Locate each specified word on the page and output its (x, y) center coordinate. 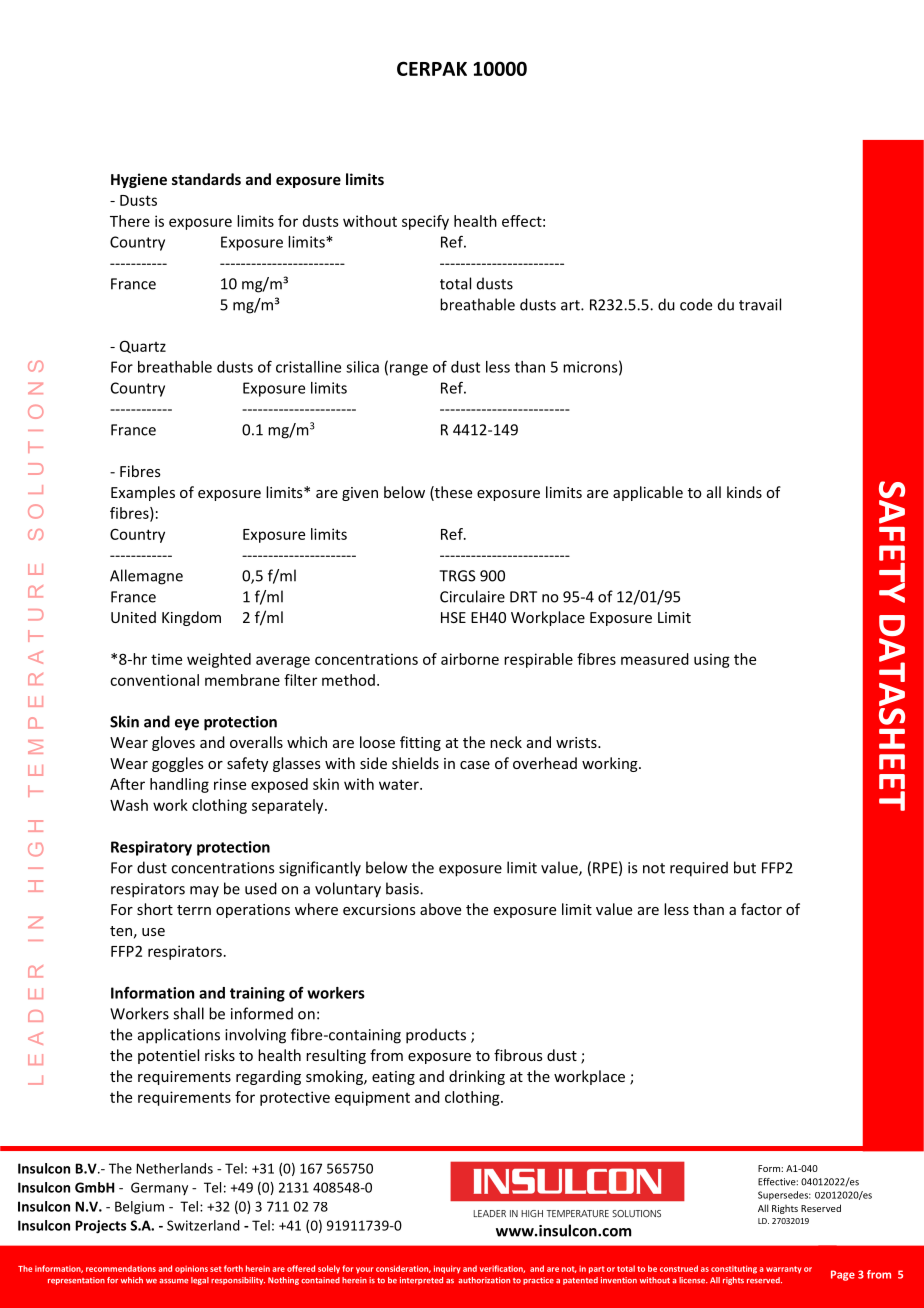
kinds (744, 492)
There (130, 221)
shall (188, 1013)
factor (761, 909)
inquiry (447, 1269)
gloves (173, 743)
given (360, 494)
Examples (143, 493)
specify (425, 222)
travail (760, 304)
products (436, 1036)
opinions (191, 1269)
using (712, 660)
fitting (420, 743)
